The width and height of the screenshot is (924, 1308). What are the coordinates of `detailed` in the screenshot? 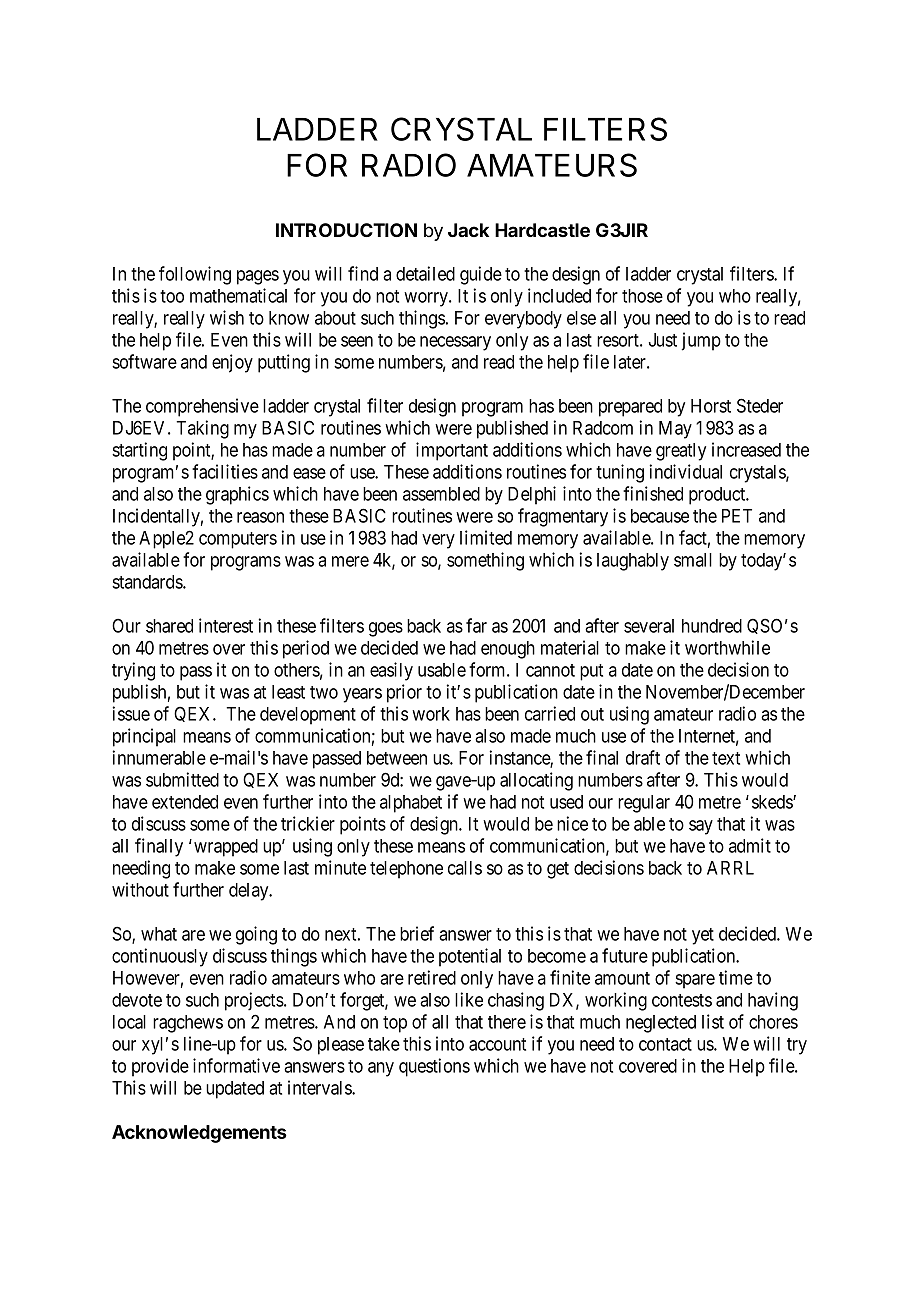 It's located at (425, 273).
